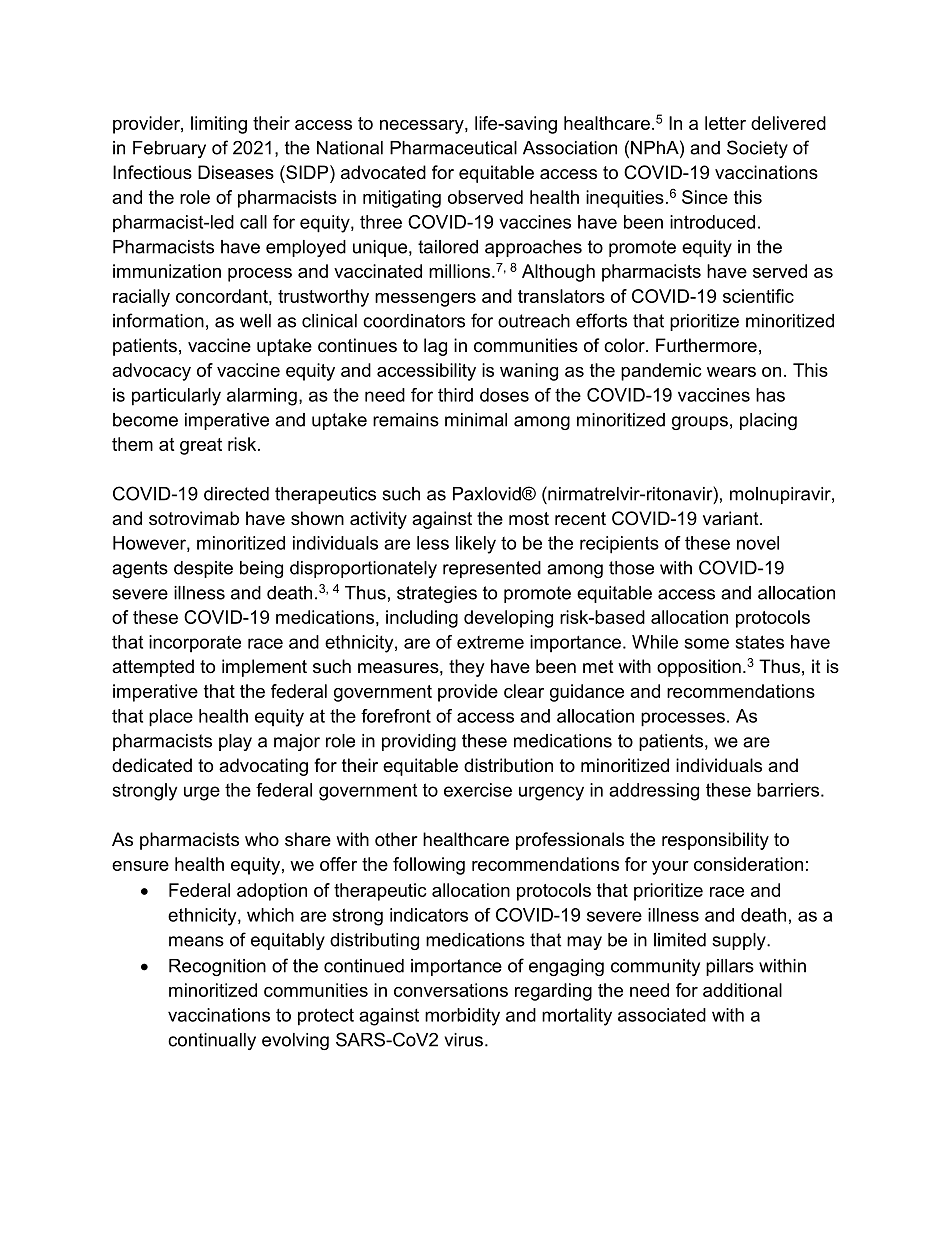 The height and width of the image is (1233, 952). Describe the element at coordinates (212, 1041) in the image. I see `continually` at that location.
